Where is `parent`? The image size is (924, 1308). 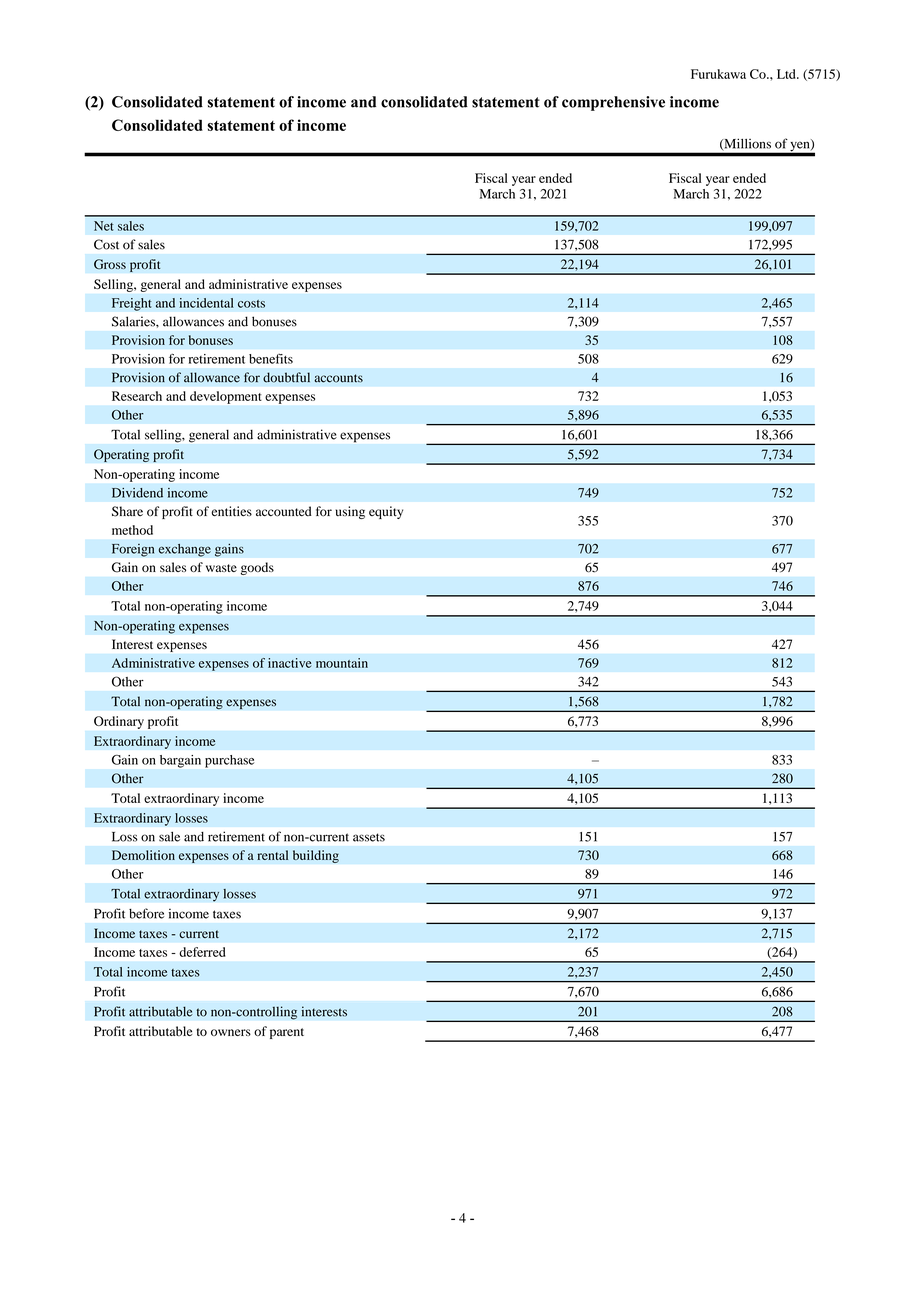
parent is located at coordinates (287, 1033).
